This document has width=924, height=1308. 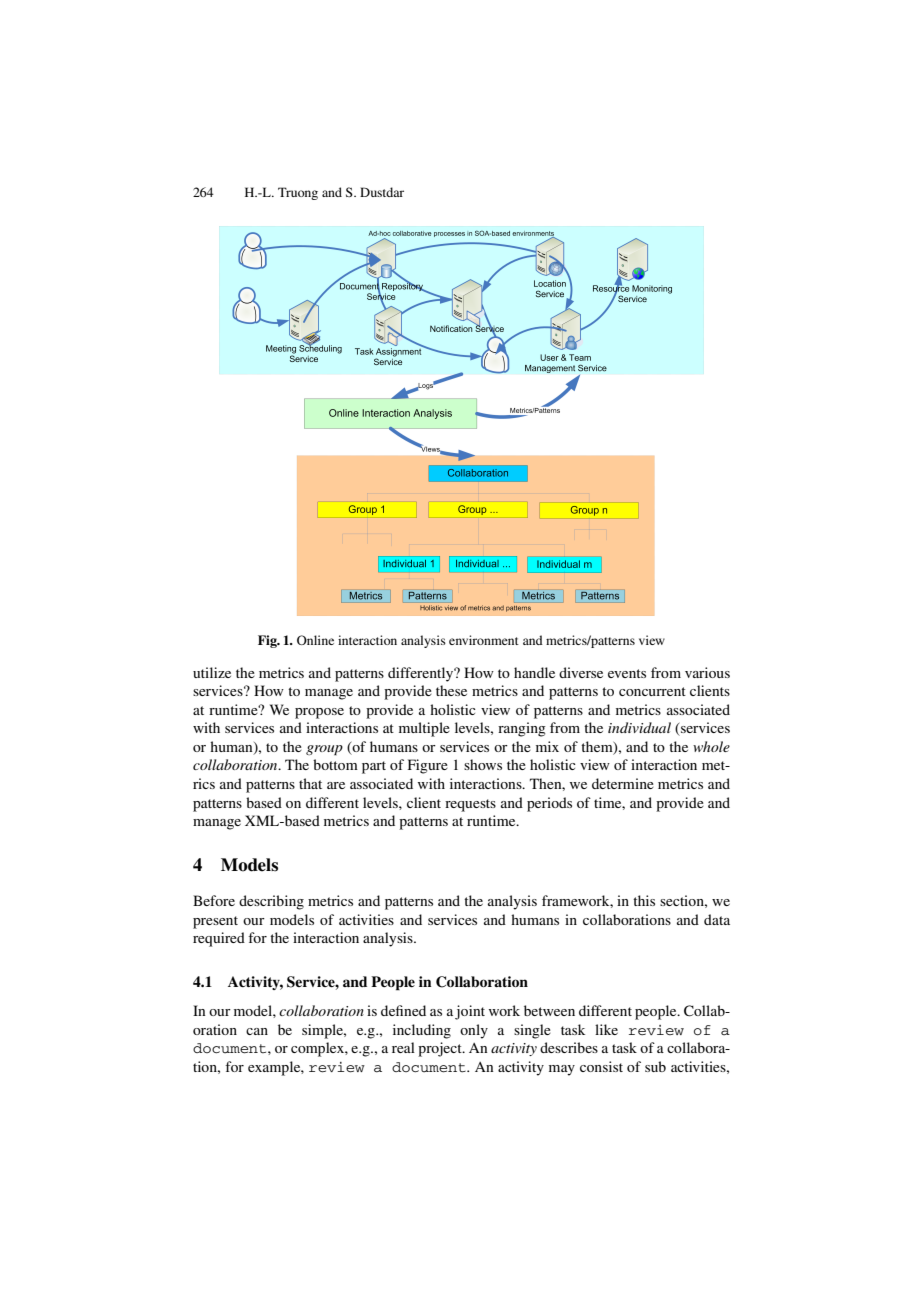 I want to click on real, so click(x=403, y=1047).
